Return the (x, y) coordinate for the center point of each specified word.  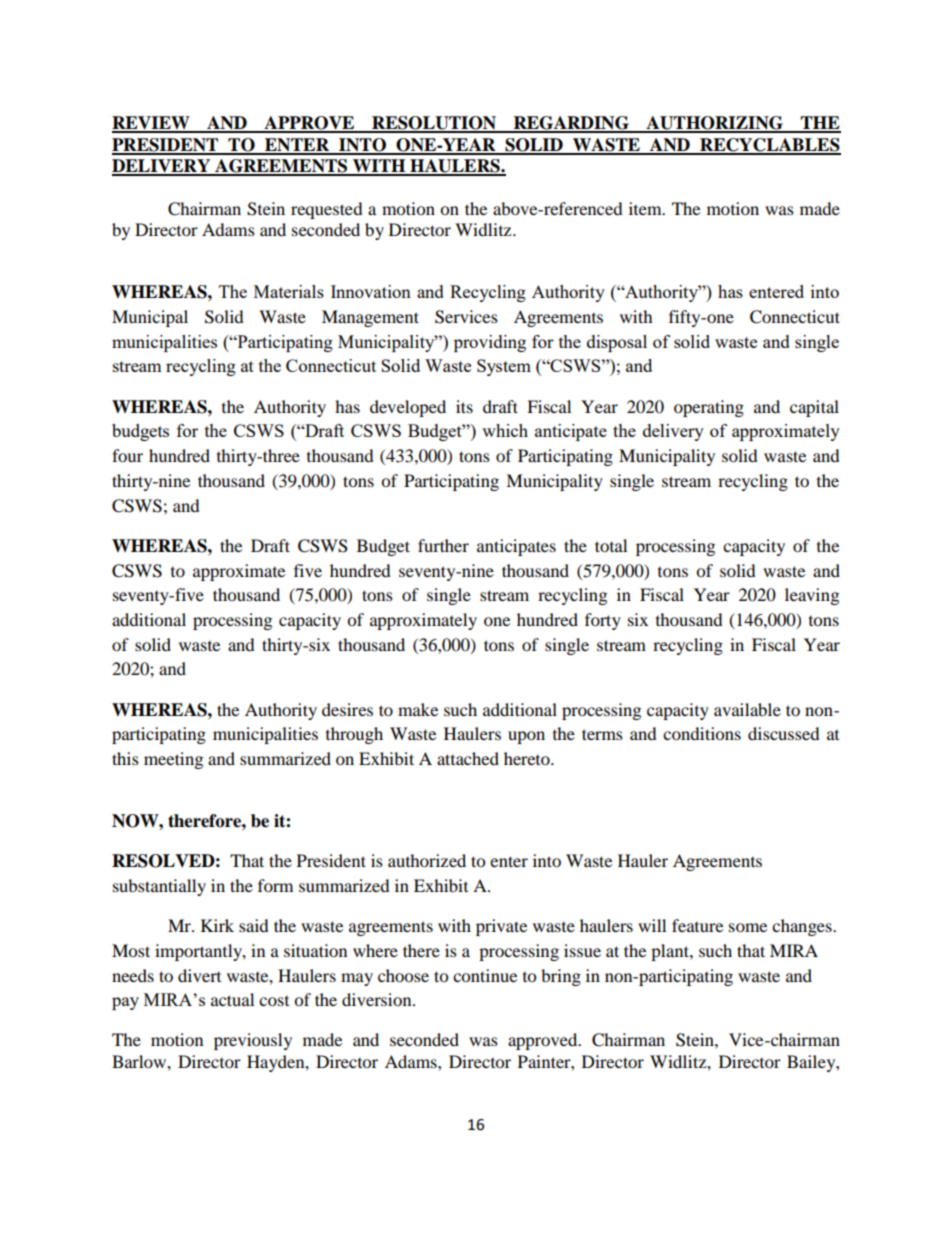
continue (485, 975)
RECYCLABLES (769, 146)
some (748, 927)
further (443, 545)
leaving (812, 596)
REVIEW (152, 124)
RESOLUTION (434, 124)
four (127, 455)
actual (232, 999)
